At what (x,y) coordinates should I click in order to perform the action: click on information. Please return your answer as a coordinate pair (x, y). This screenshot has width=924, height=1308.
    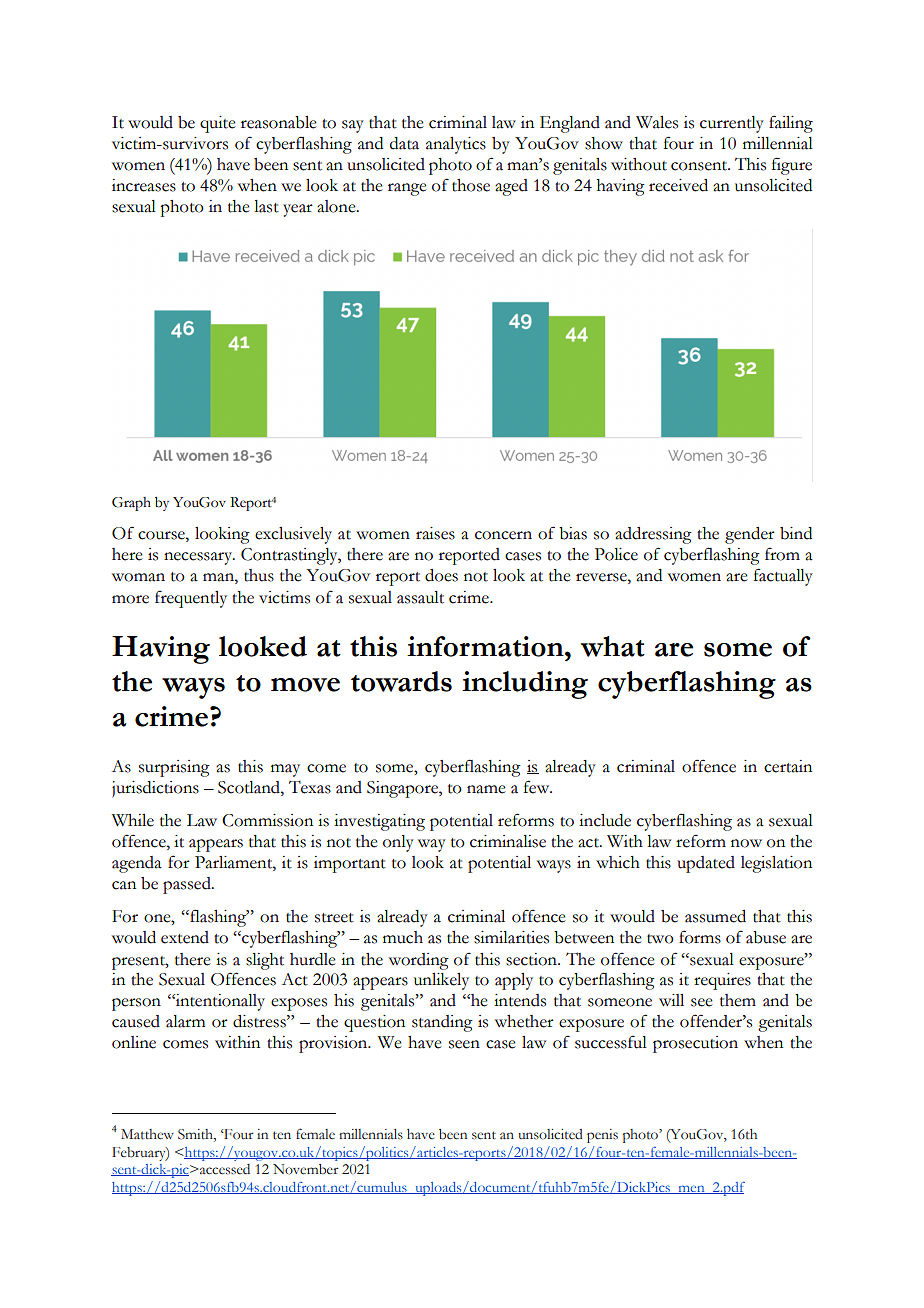
    Looking at the image, I should click on (486, 646).
